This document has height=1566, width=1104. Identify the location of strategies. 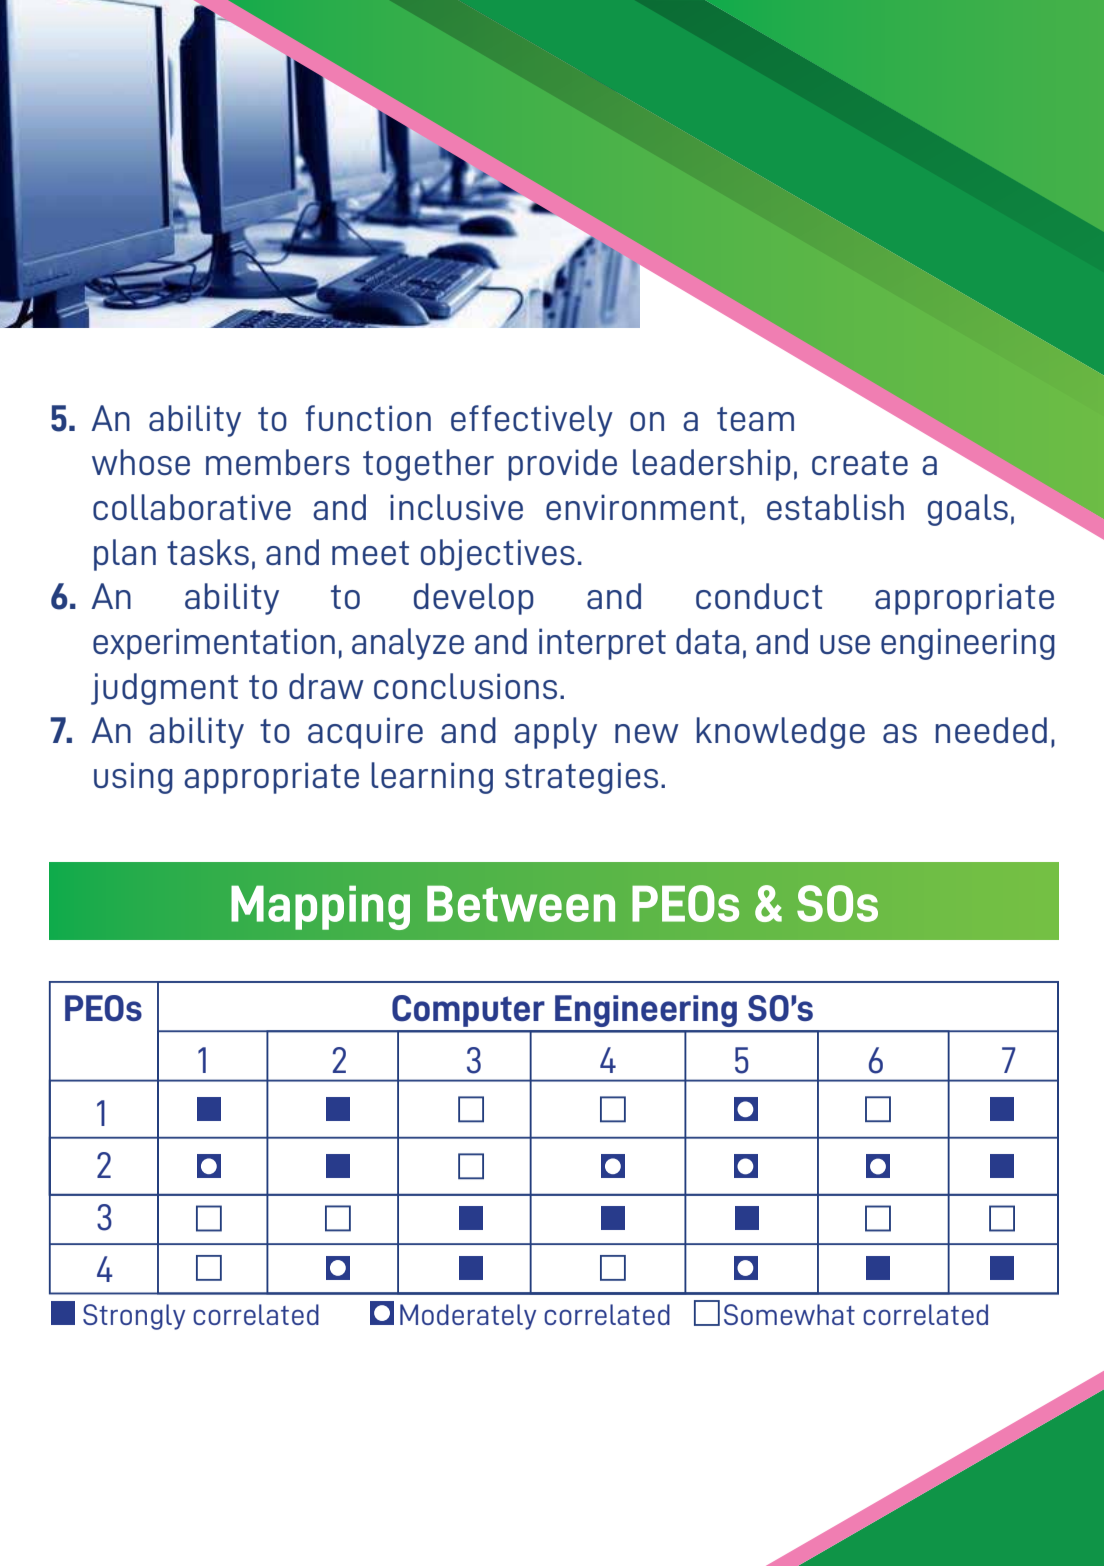
(581, 778).
